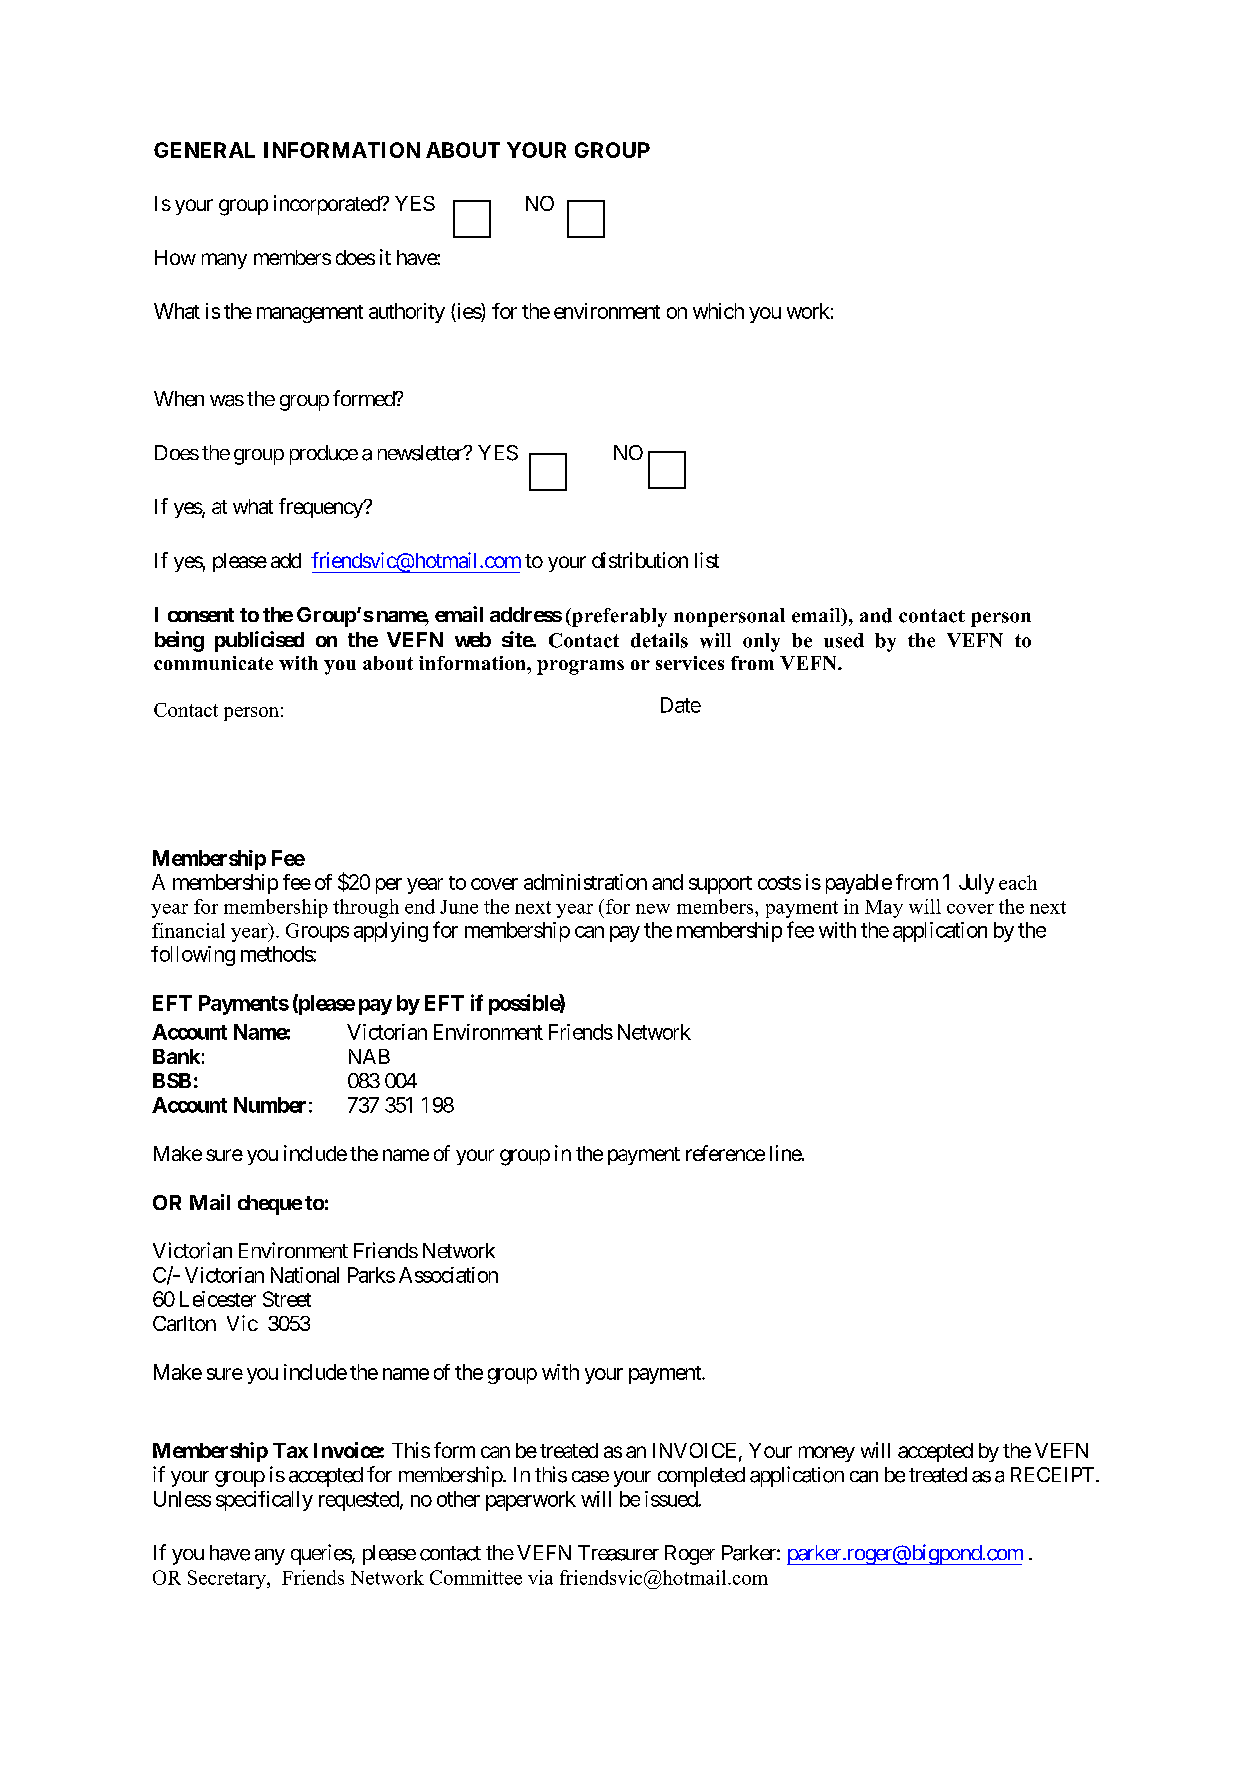 This screenshot has width=1257, height=1776. What do you see at coordinates (328, 205) in the screenshot?
I see `incorporated` at bounding box center [328, 205].
